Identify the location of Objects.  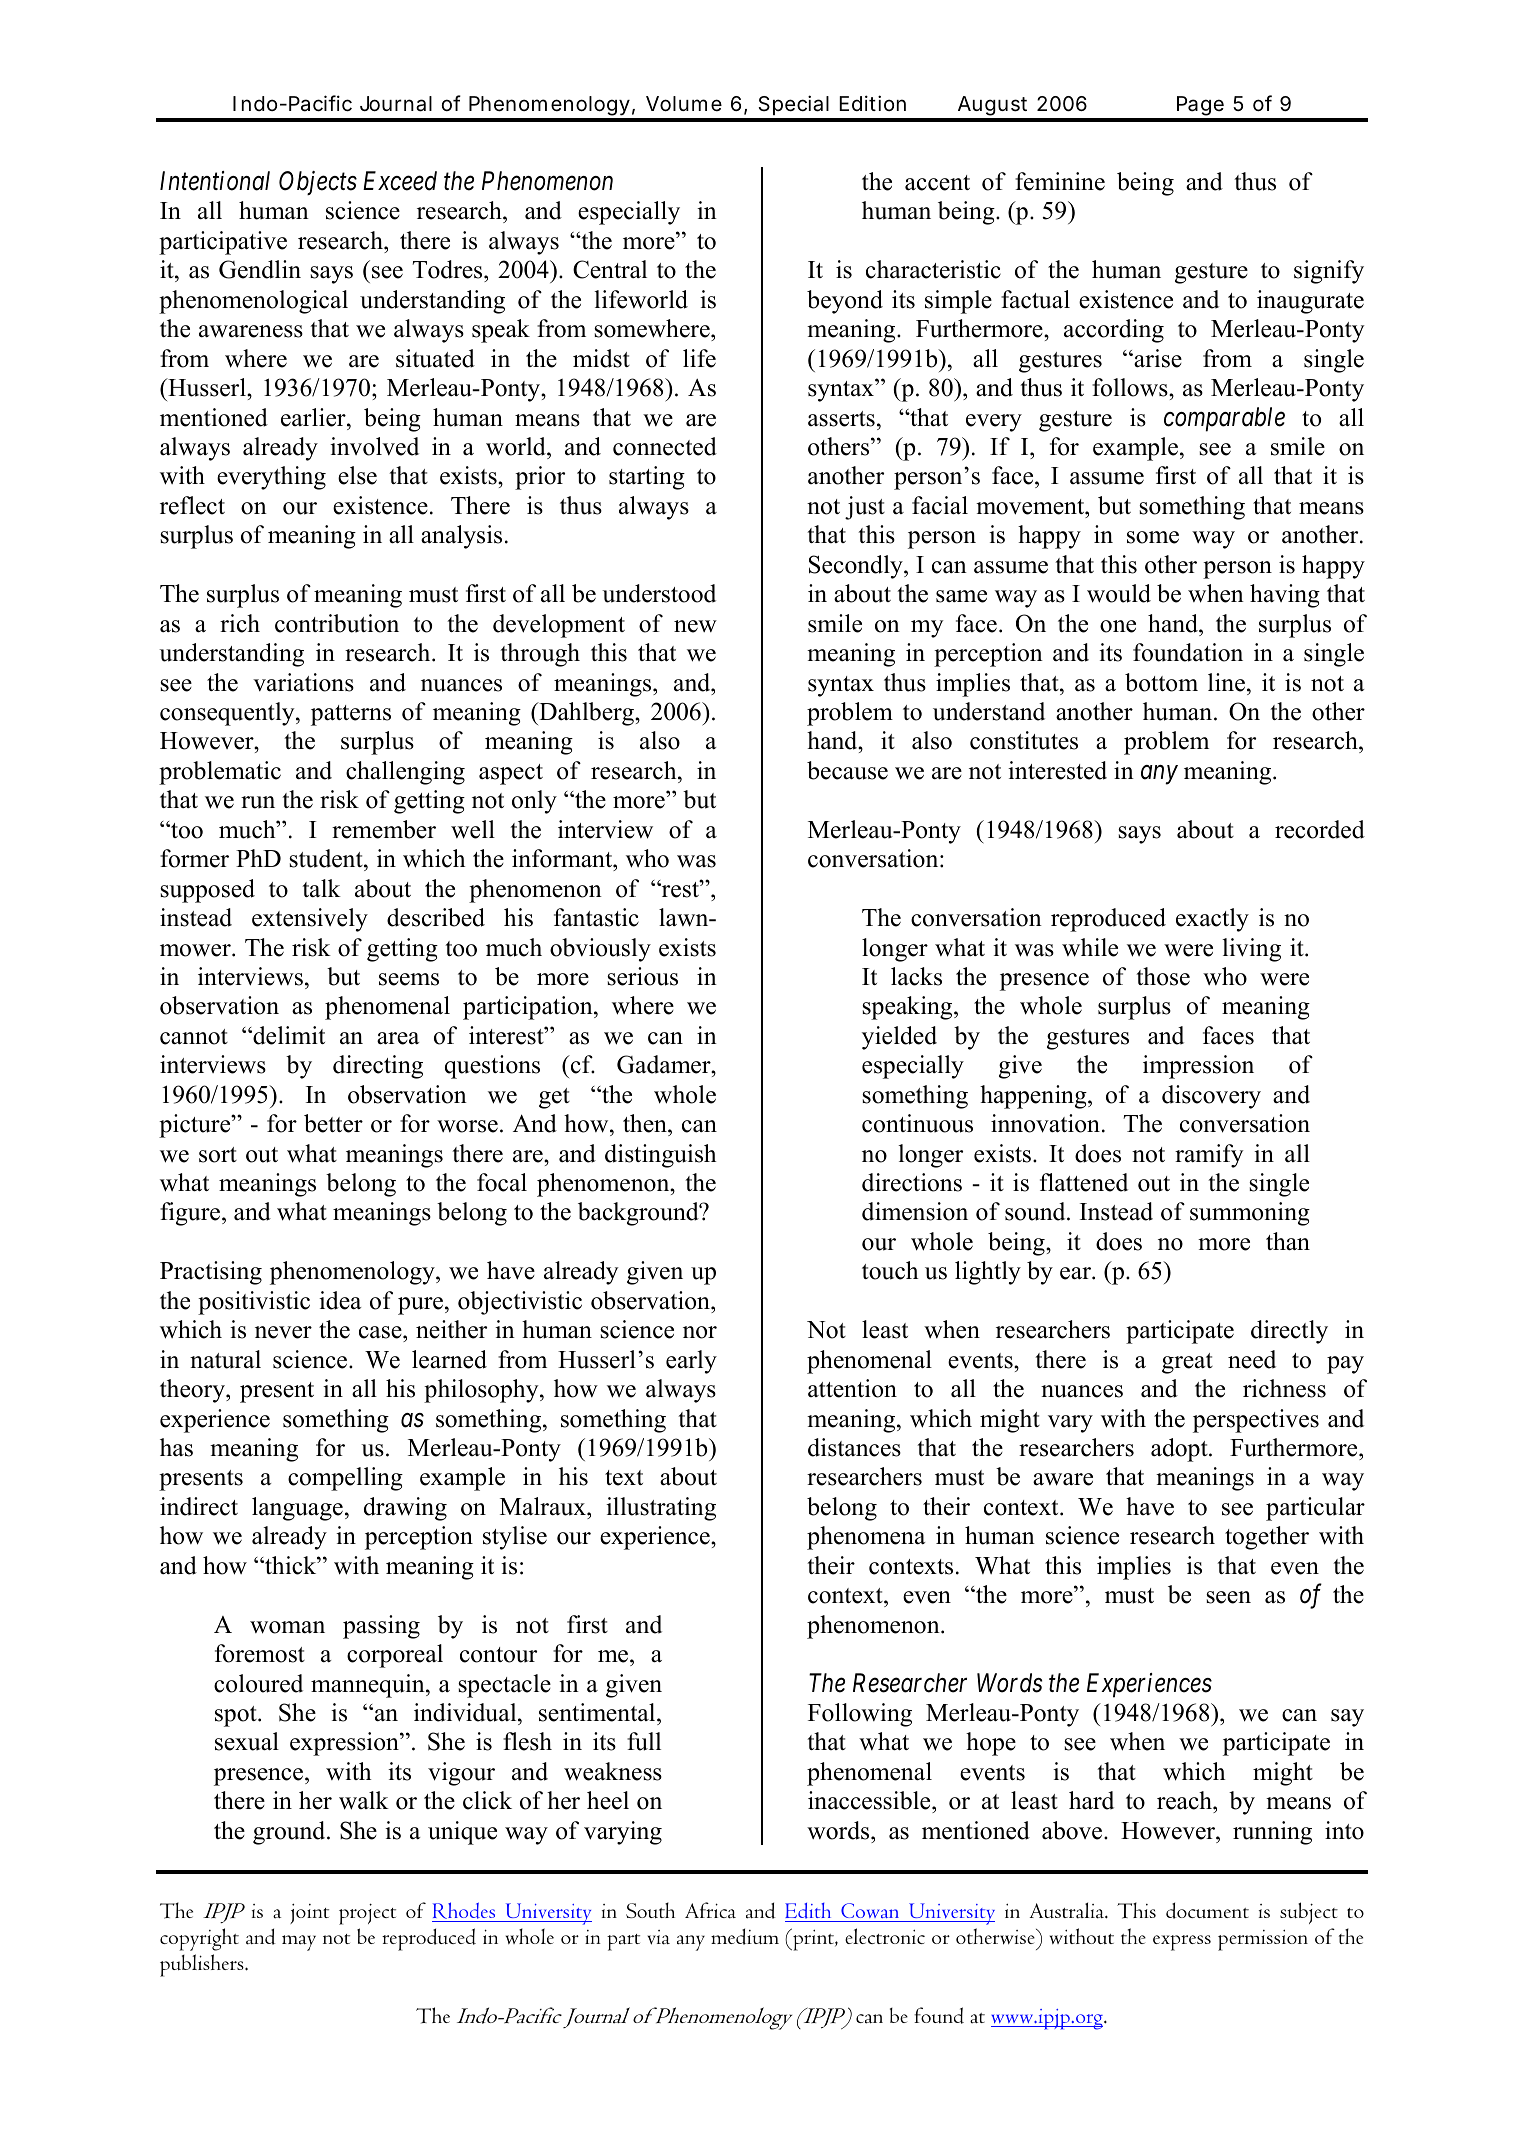
(318, 183).
